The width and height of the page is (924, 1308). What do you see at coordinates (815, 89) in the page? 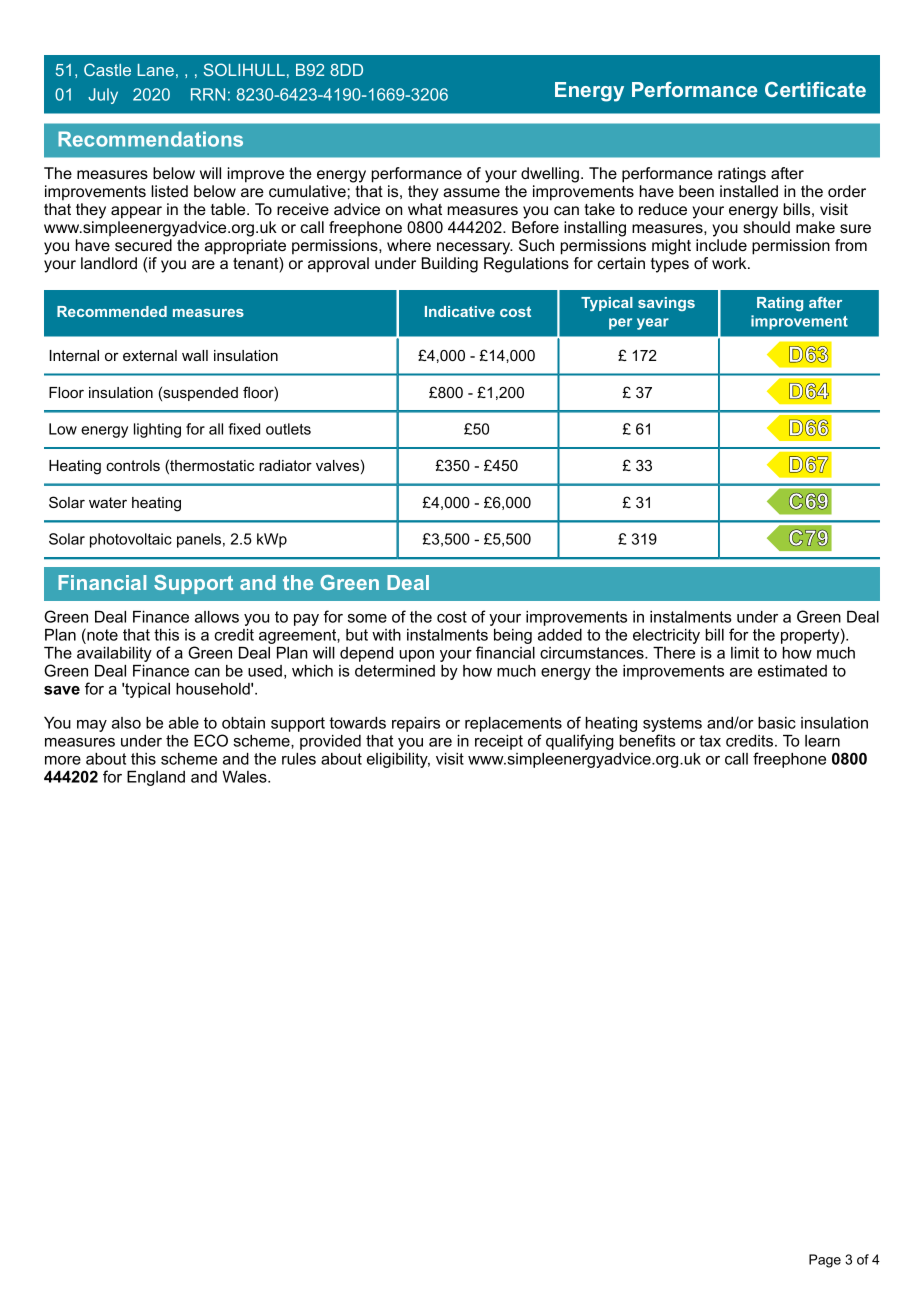
I see `Certificate` at bounding box center [815, 89].
